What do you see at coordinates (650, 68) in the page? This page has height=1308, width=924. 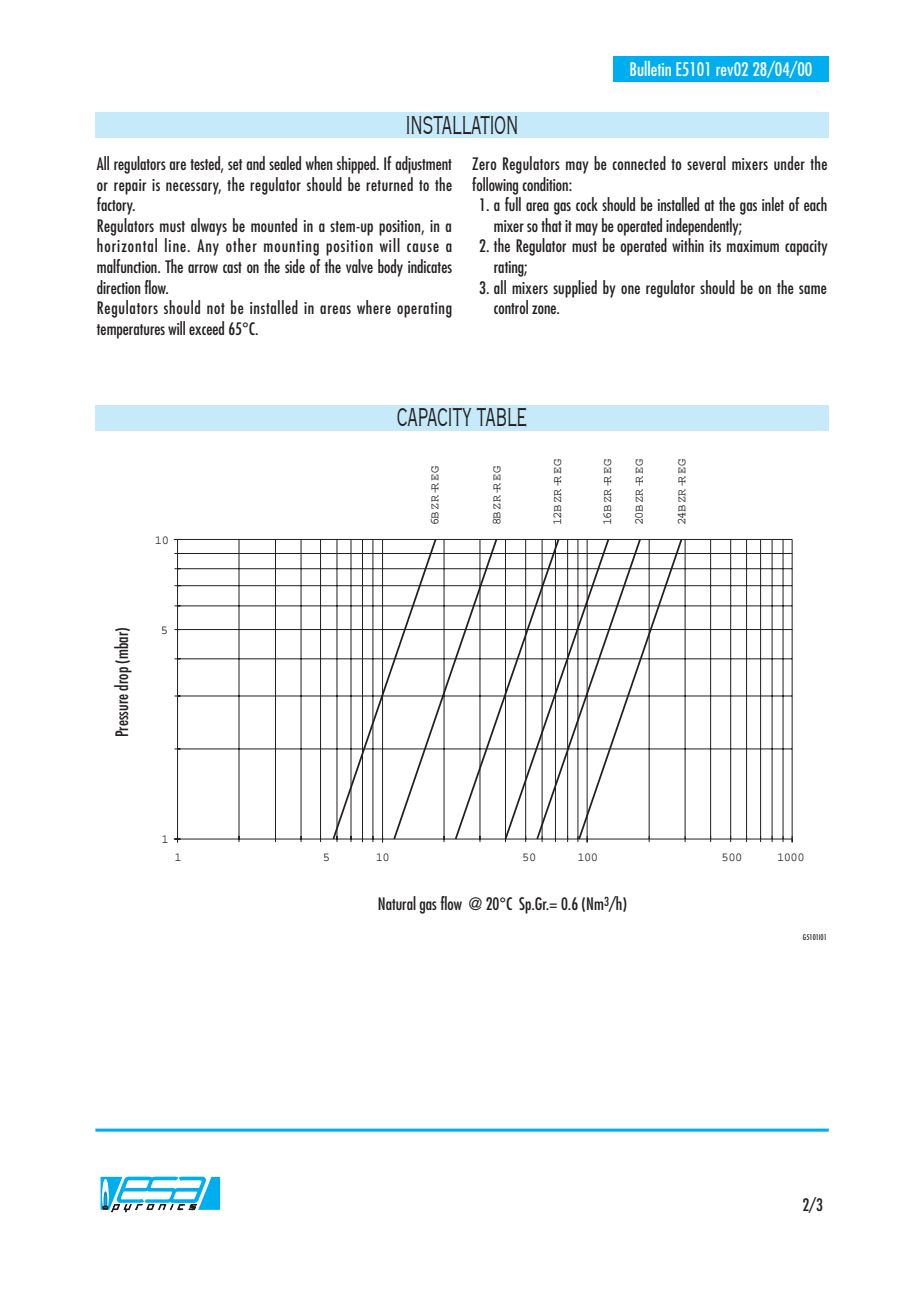 I see `Bulletin` at bounding box center [650, 68].
